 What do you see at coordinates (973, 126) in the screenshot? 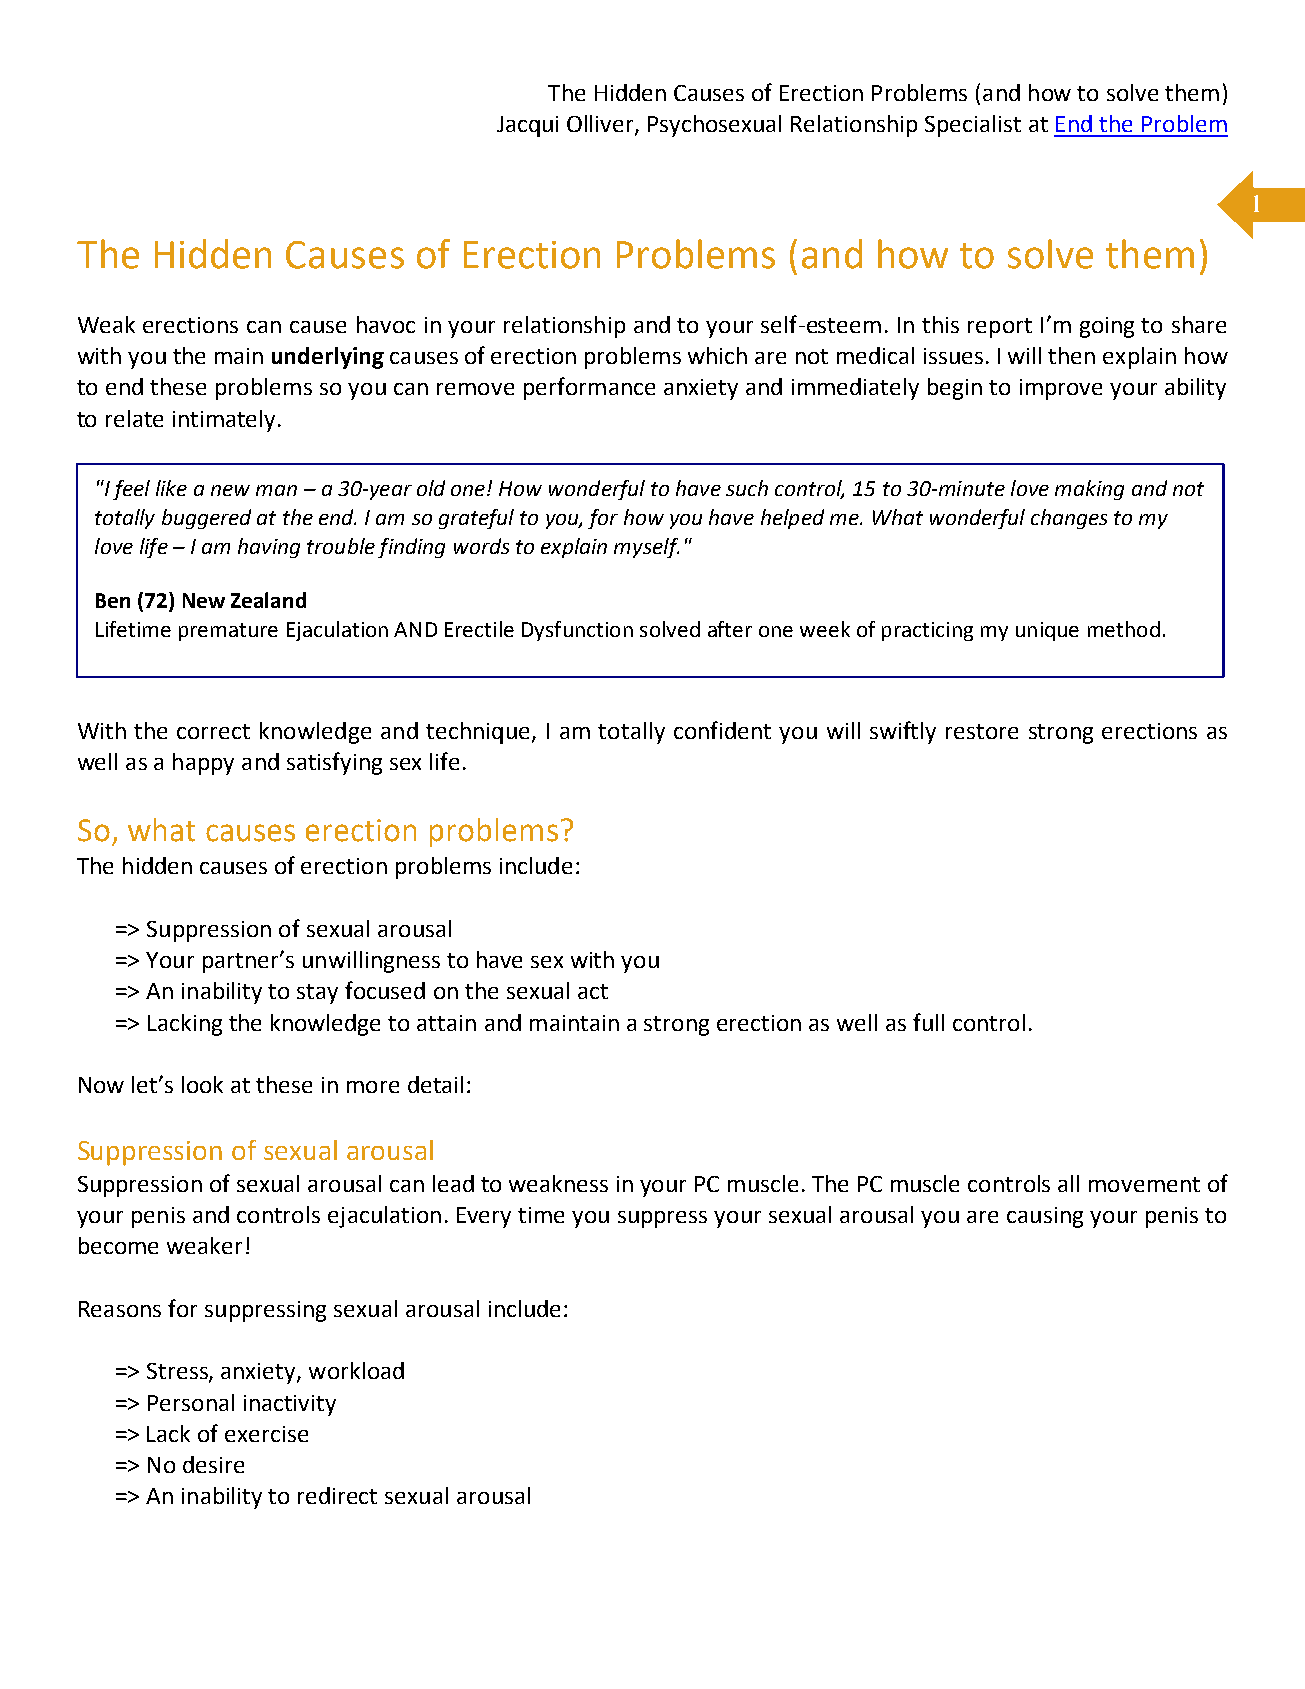
I see `Specialist` at bounding box center [973, 126].
